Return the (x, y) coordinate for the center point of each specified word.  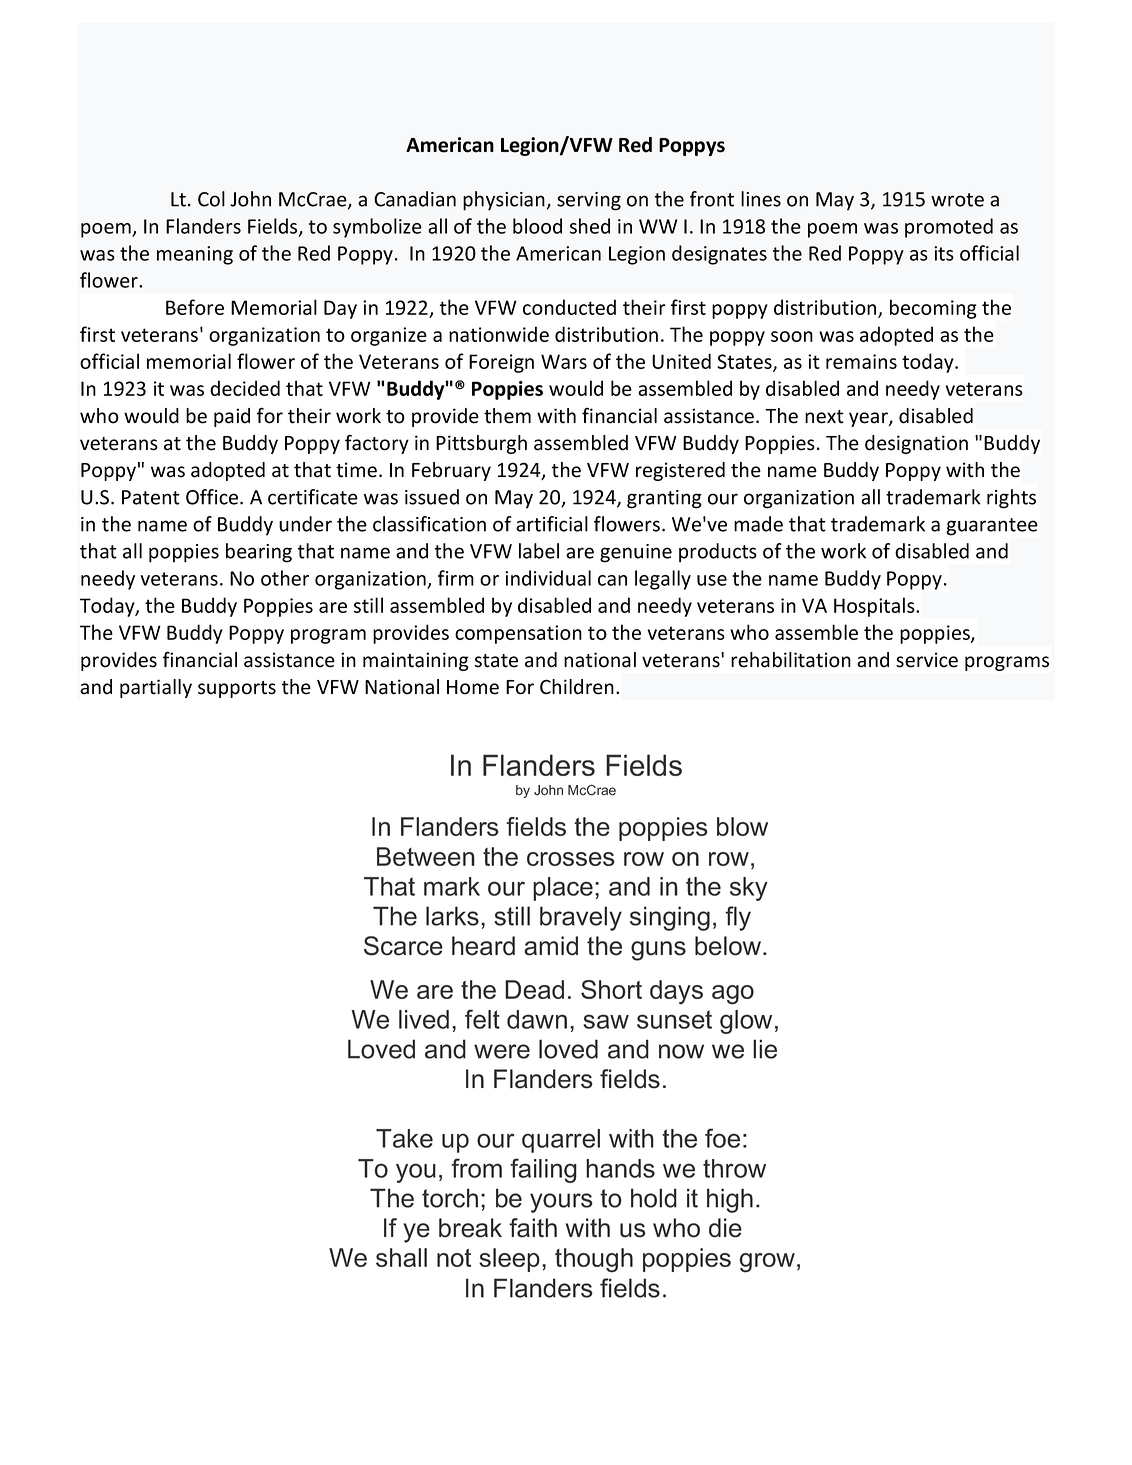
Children (577, 687)
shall (401, 1257)
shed (590, 226)
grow (767, 1263)
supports (237, 689)
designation (916, 444)
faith (533, 1228)
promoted (949, 228)
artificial (552, 524)
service (927, 660)
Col (211, 199)
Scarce (403, 946)
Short (611, 989)
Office (213, 497)
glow (746, 1022)
